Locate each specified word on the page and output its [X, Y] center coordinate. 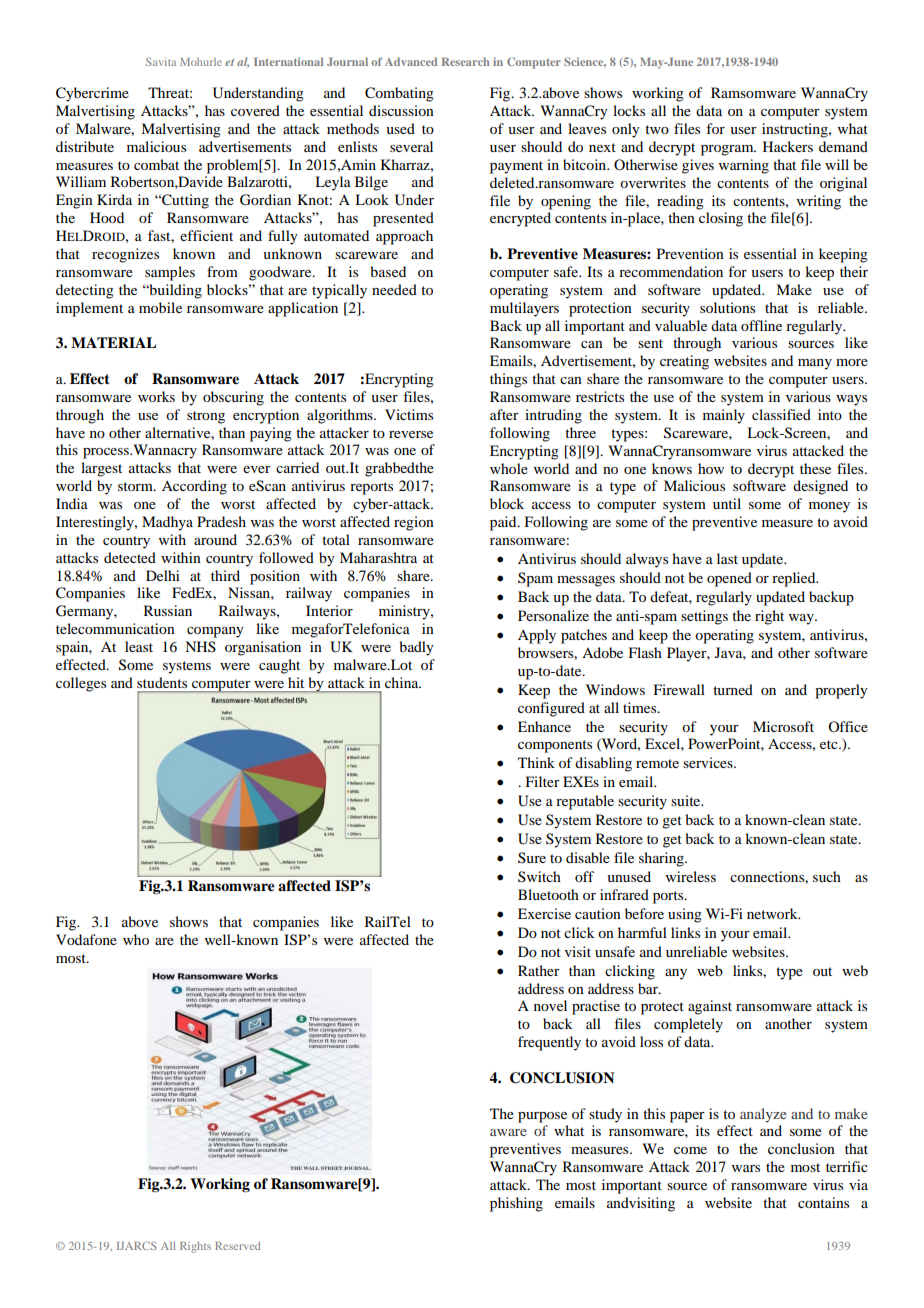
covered [255, 110]
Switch [539, 876]
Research [466, 61]
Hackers [788, 146]
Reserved [237, 1246]
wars [746, 1168]
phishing [516, 1204]
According [194, 487]
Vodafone [86, 939]
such [827, 876]
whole [509, 468]
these [815, 468]
